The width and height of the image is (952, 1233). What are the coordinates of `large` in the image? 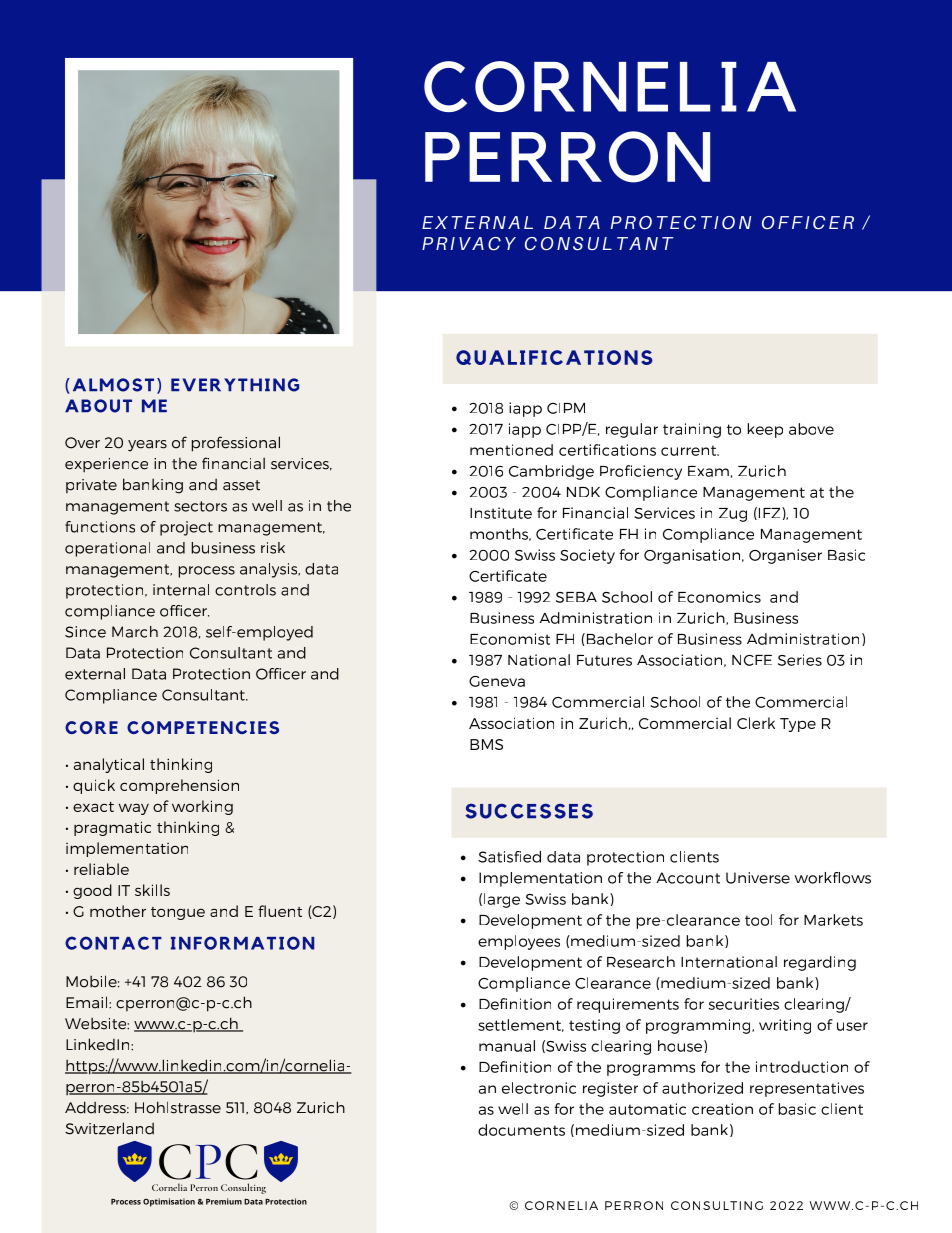 It's located at (502, 900).
